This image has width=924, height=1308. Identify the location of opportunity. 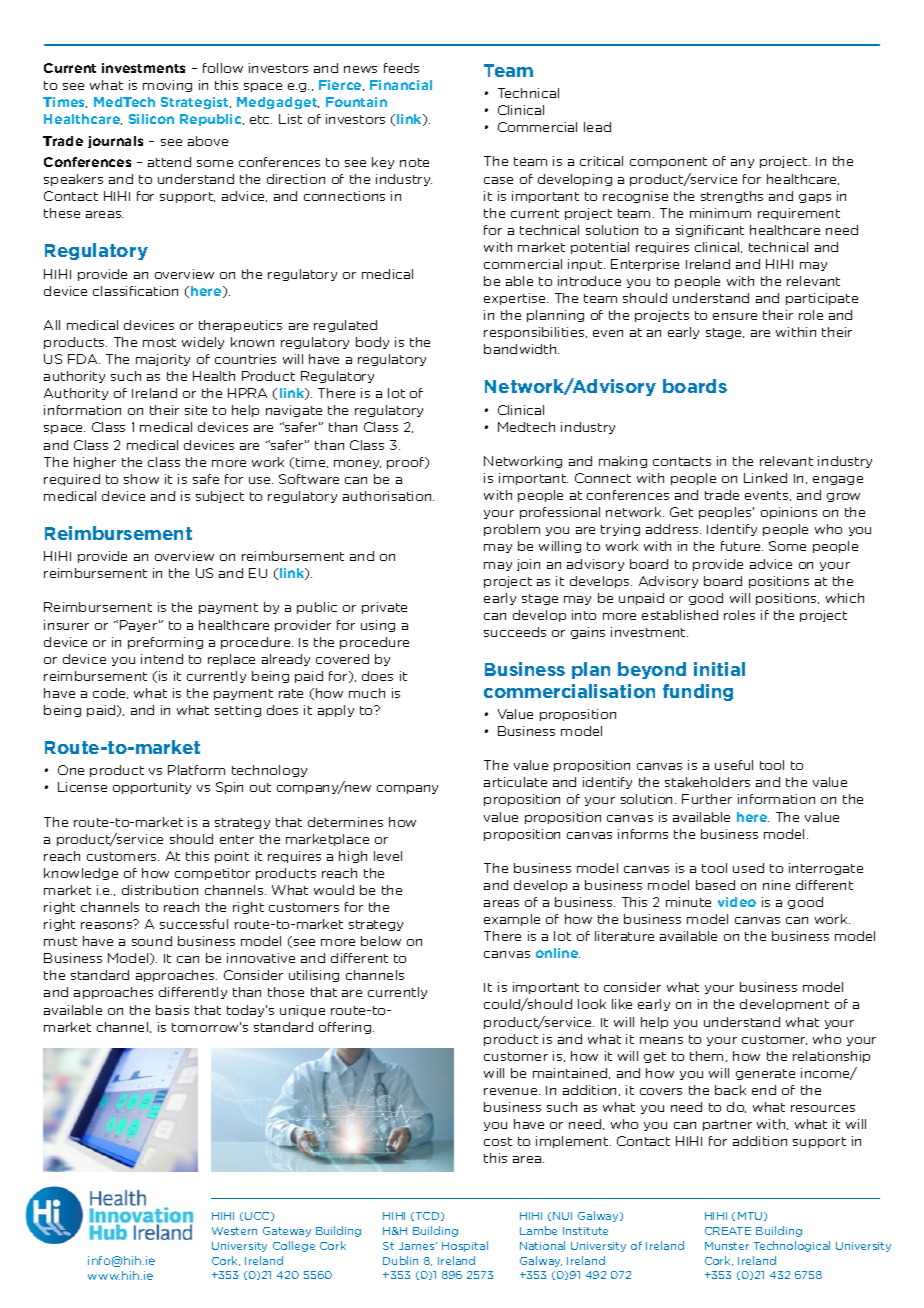
(152, 788).
